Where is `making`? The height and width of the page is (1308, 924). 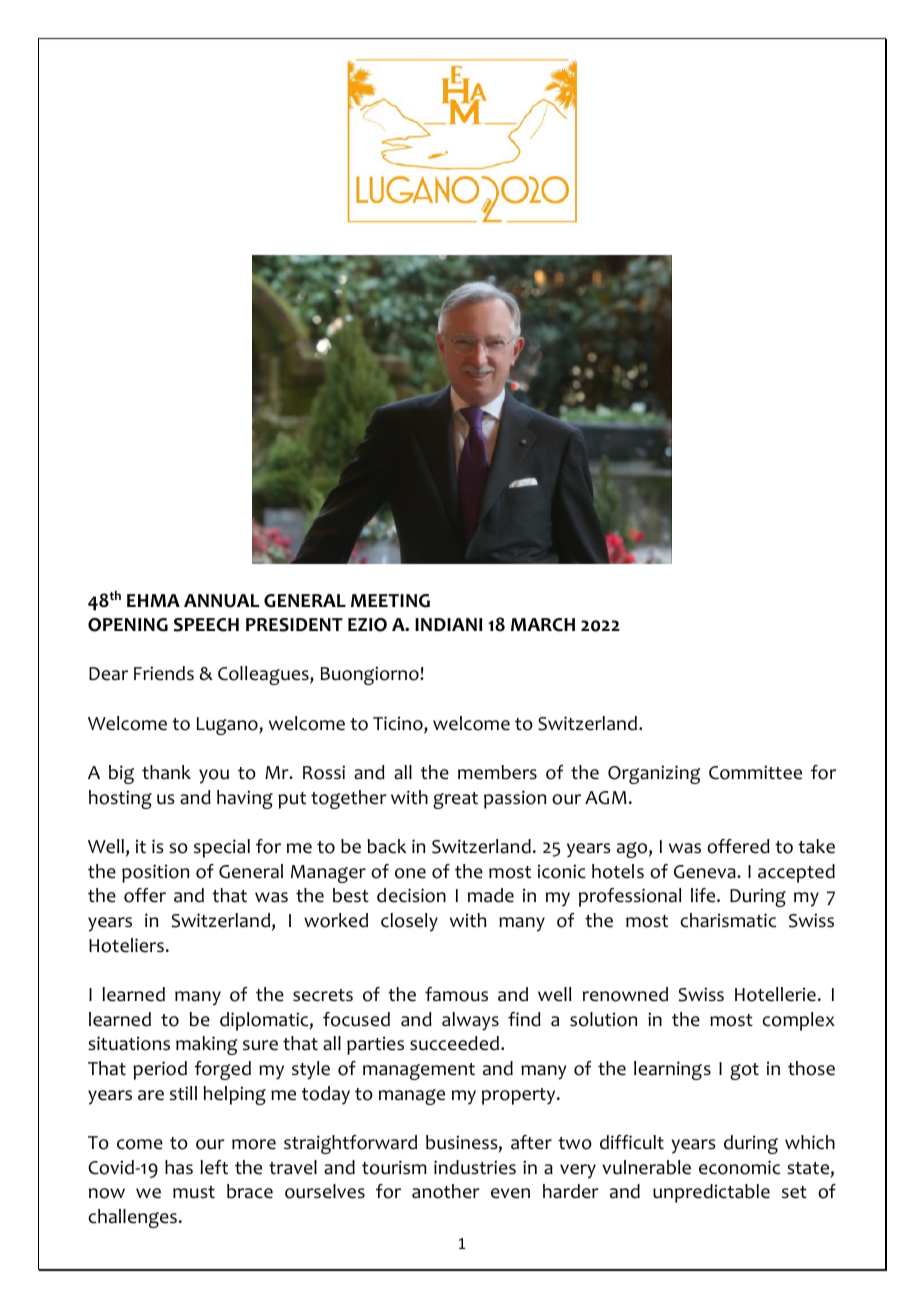 making is located at coordinates (206, 1045).
